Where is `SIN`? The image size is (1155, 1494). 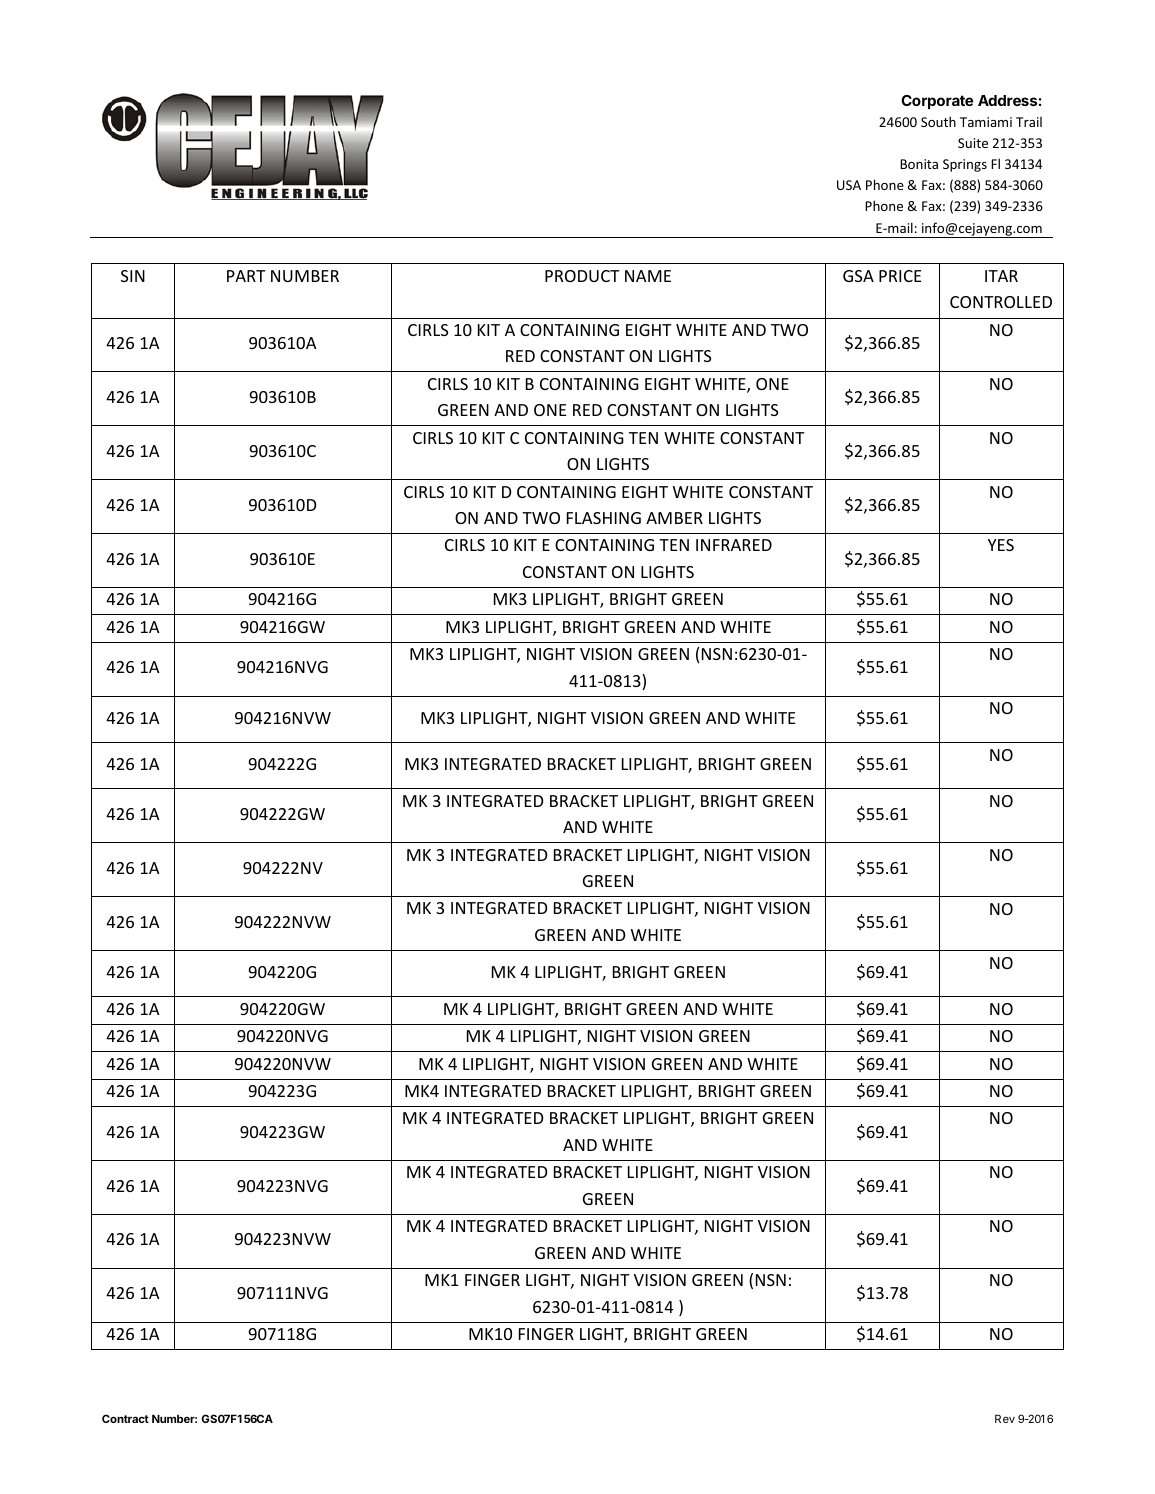
SIN is located at coordinates (133, 276).
